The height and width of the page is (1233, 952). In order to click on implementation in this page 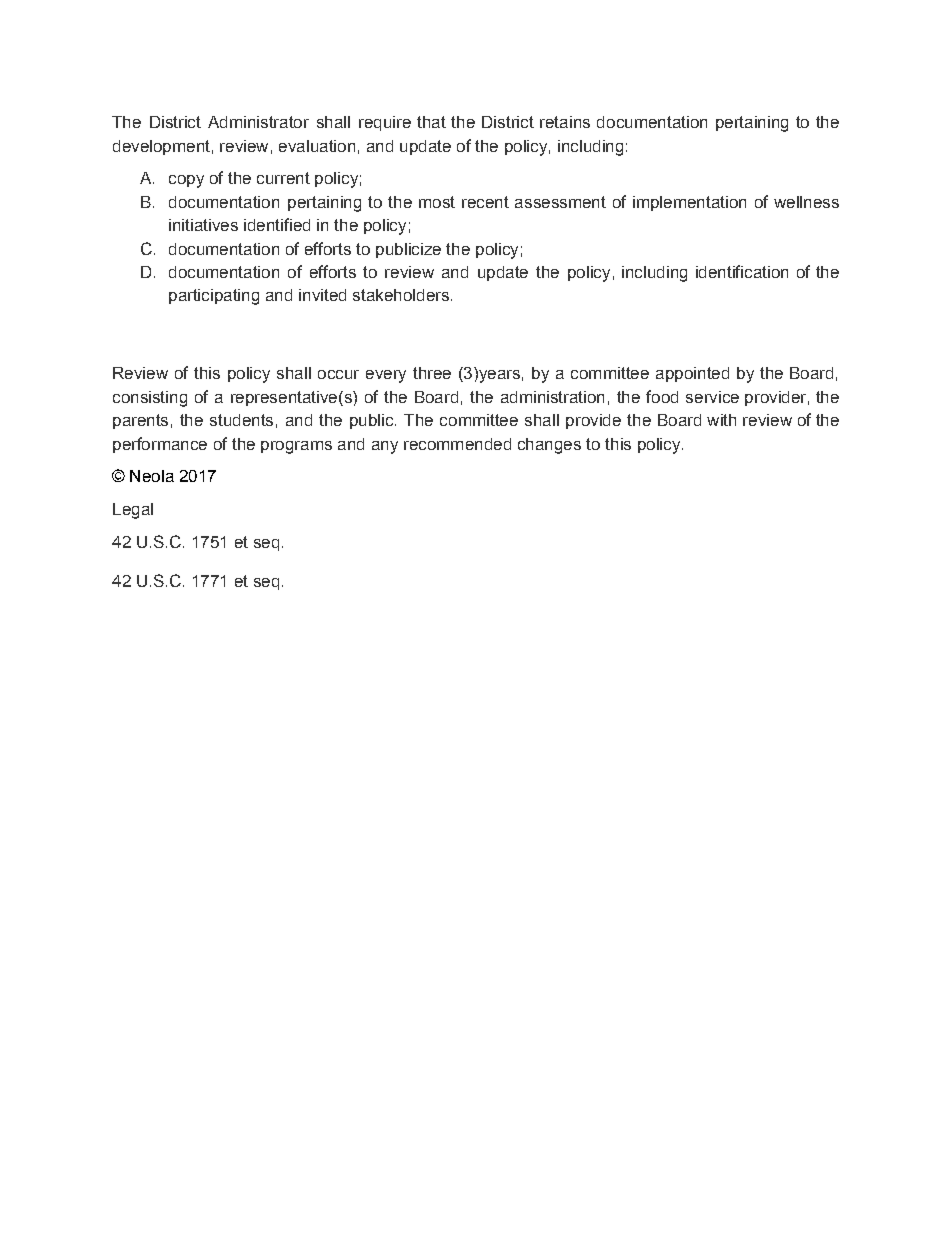, I will do `click(689, 203)`.
